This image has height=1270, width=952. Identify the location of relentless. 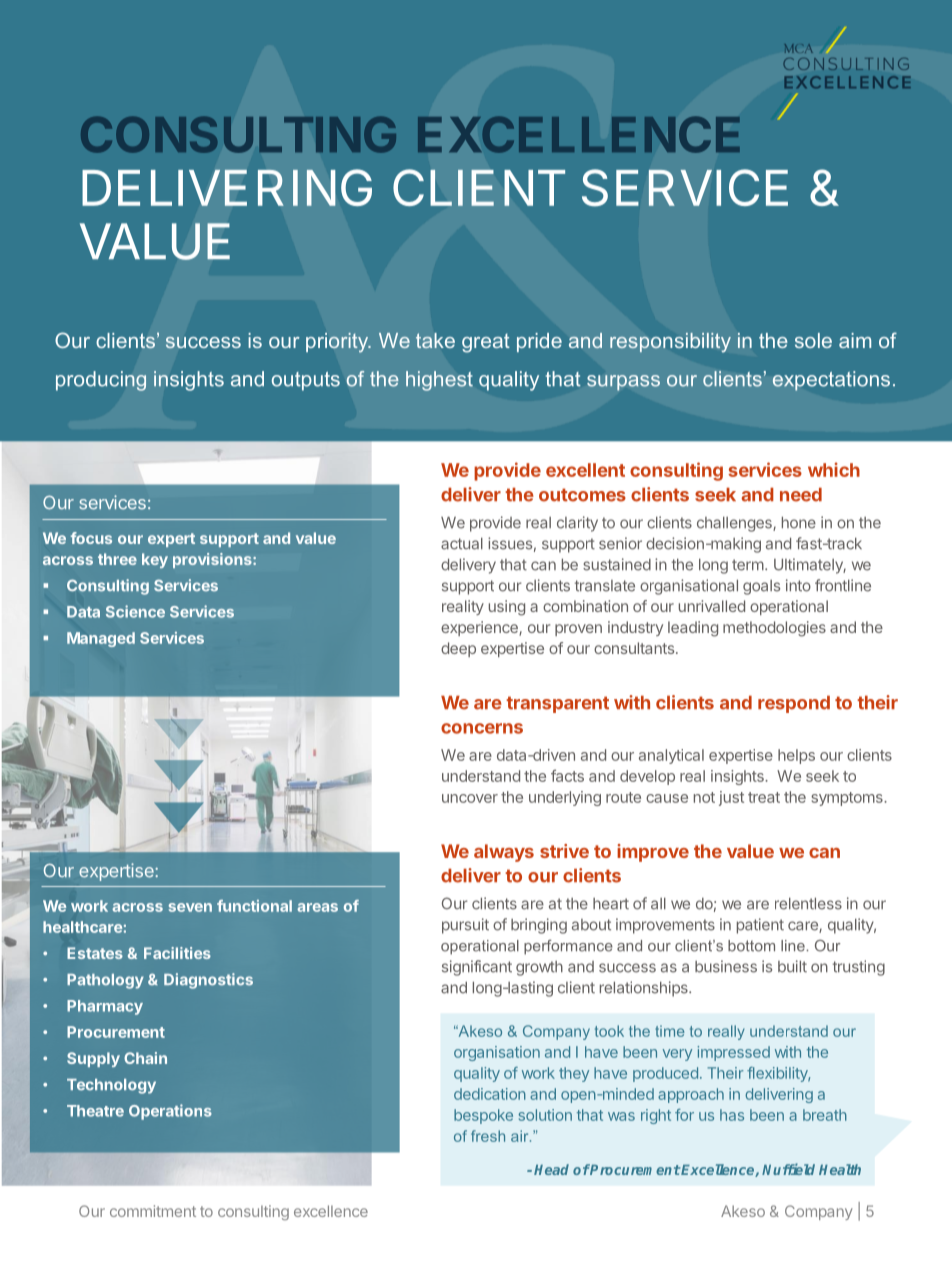
(808, 904).
